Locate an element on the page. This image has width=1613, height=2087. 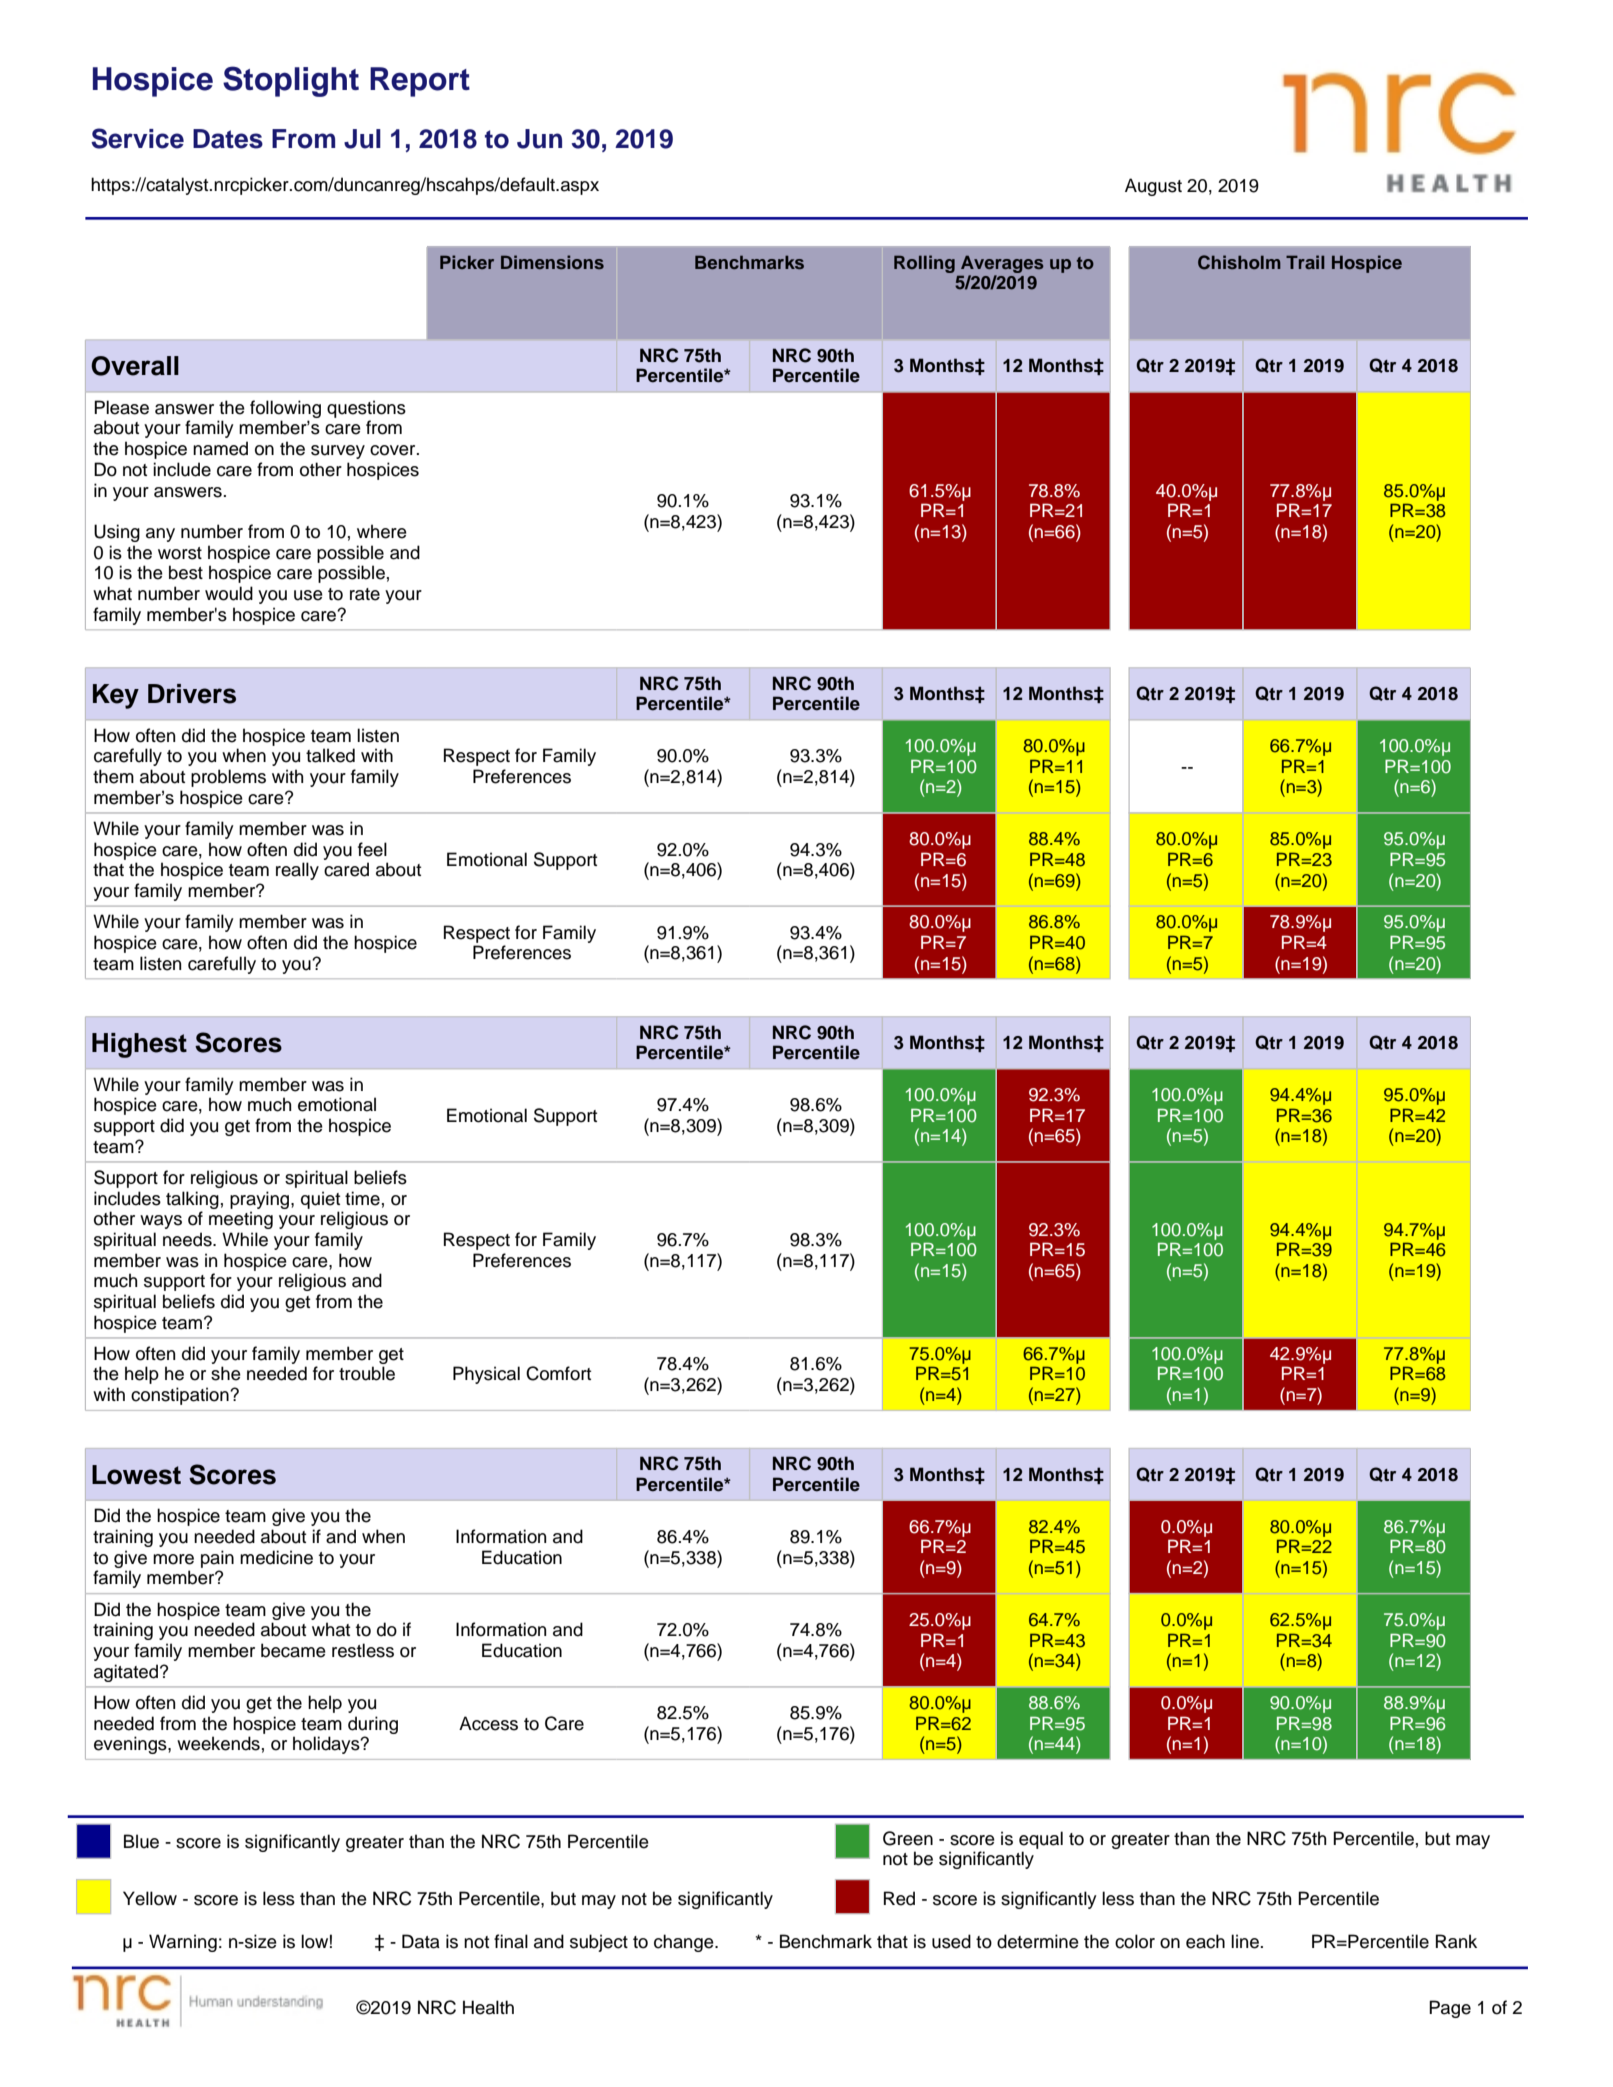
Dates is located at coordinates (228, 139).
